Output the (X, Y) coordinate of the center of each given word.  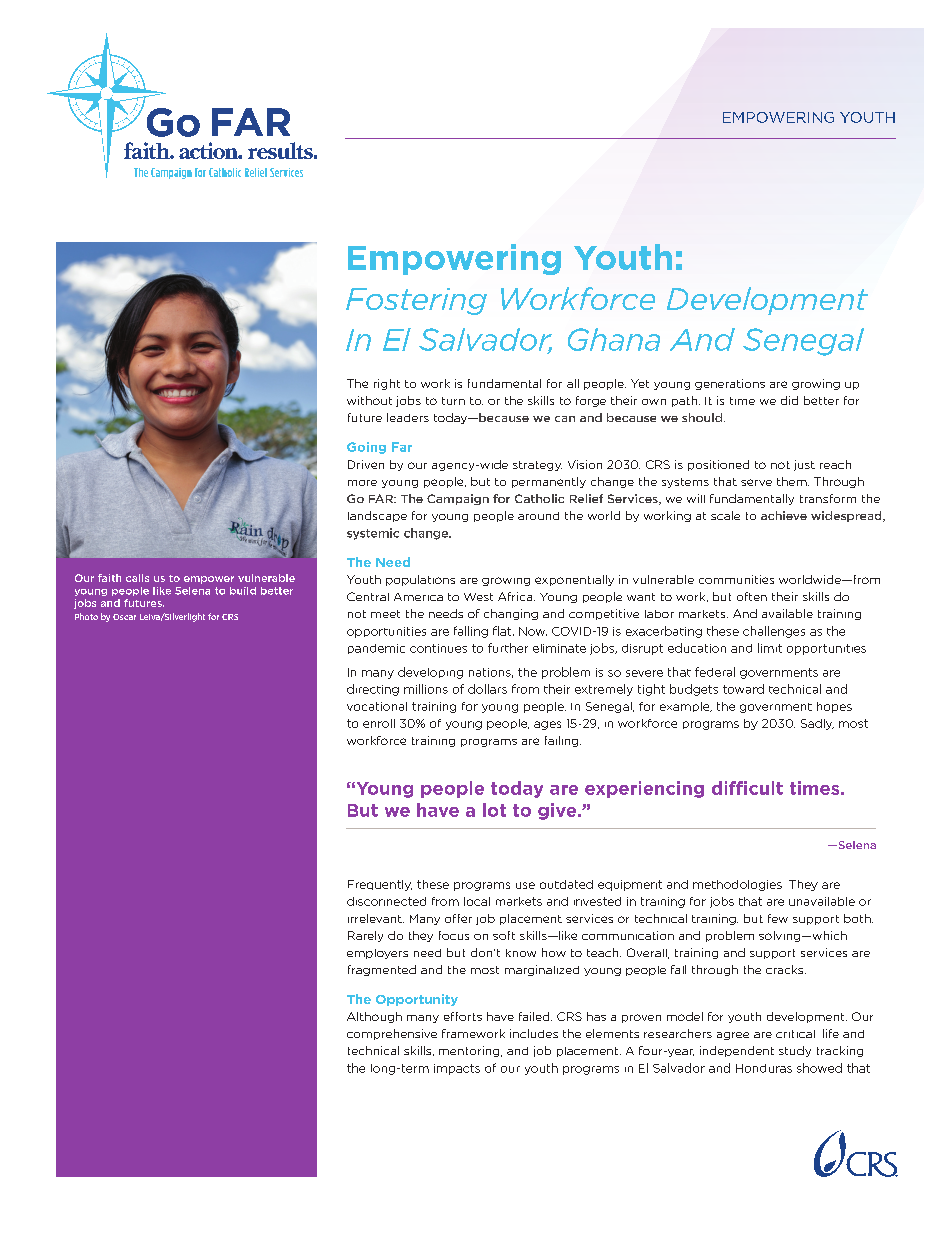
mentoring (470, 1051)
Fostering (416, 301)
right (387, 384)
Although (374, 1017)
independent (737, 1051)
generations (730, 384)
